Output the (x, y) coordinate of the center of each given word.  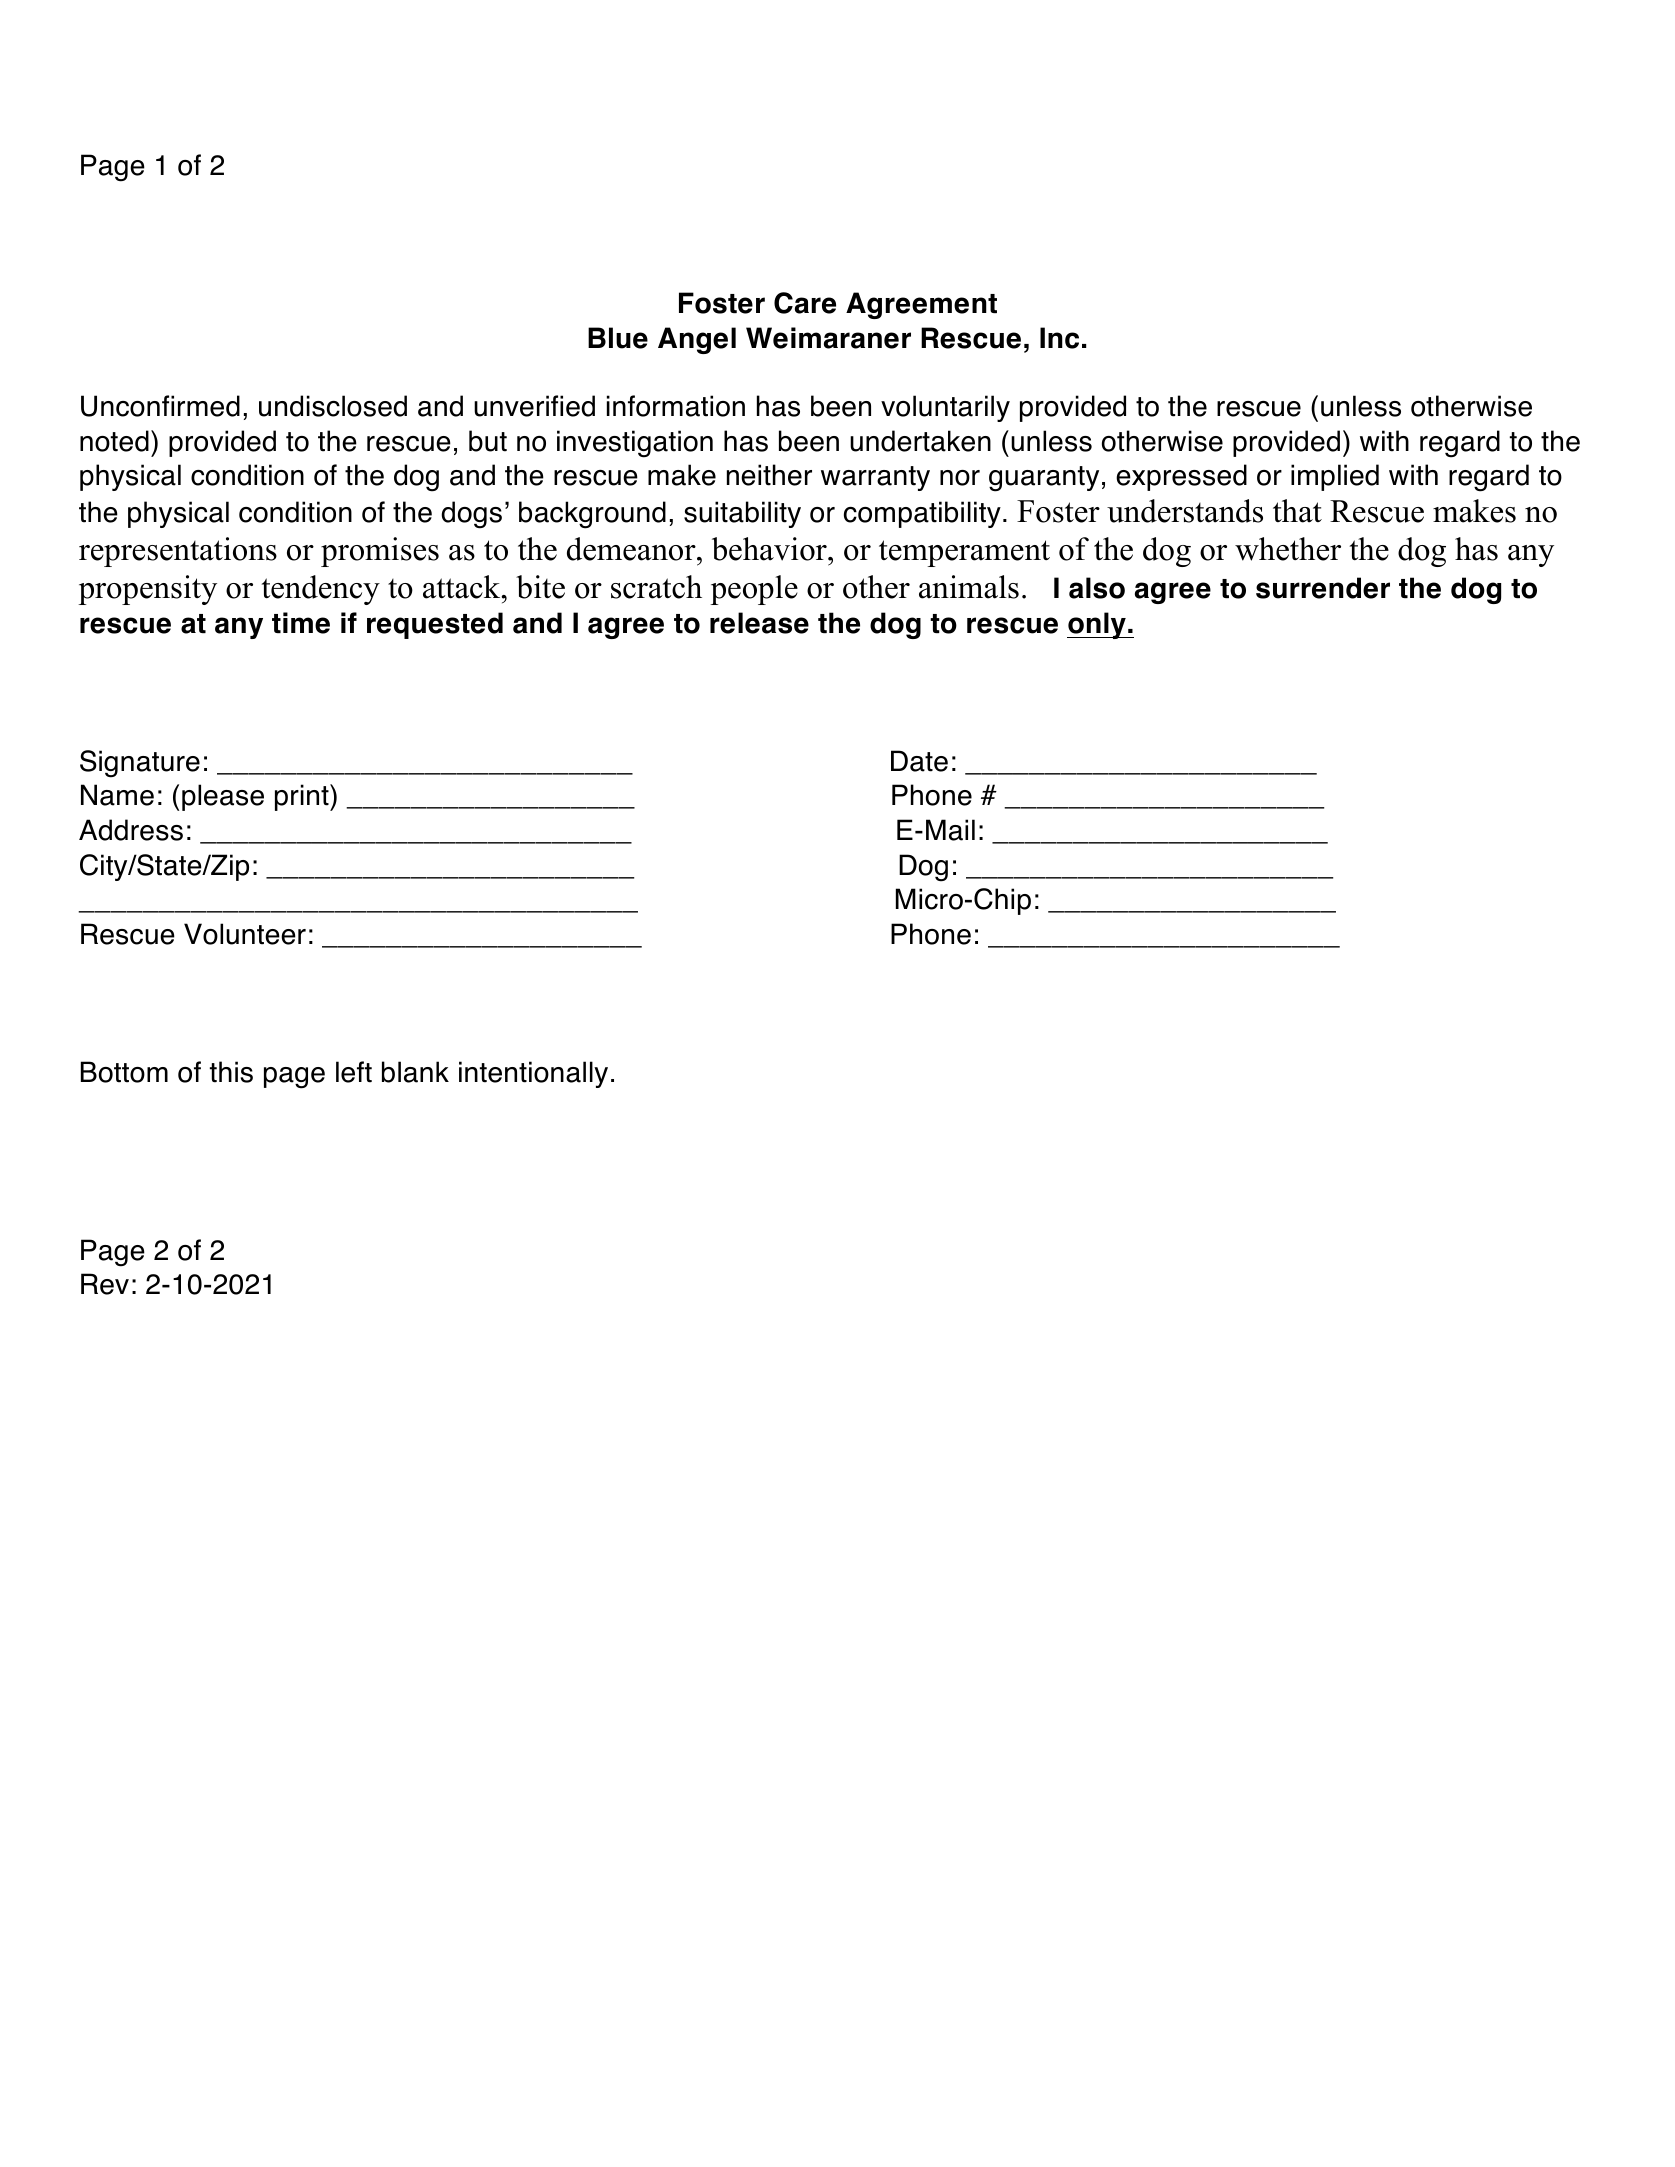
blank (415, 1072)
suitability (742, 514)
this (231, 1072)
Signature (140, 764)
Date (919, 761)
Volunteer (245, 934)
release (759, 623)
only (1097, 625)
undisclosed (333, 406)
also (1097, 588)
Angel (697, 340)
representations (178, 552)
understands (1185, 511)
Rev (105, 1284)
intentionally (533, 1074)
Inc (1059, 338)
